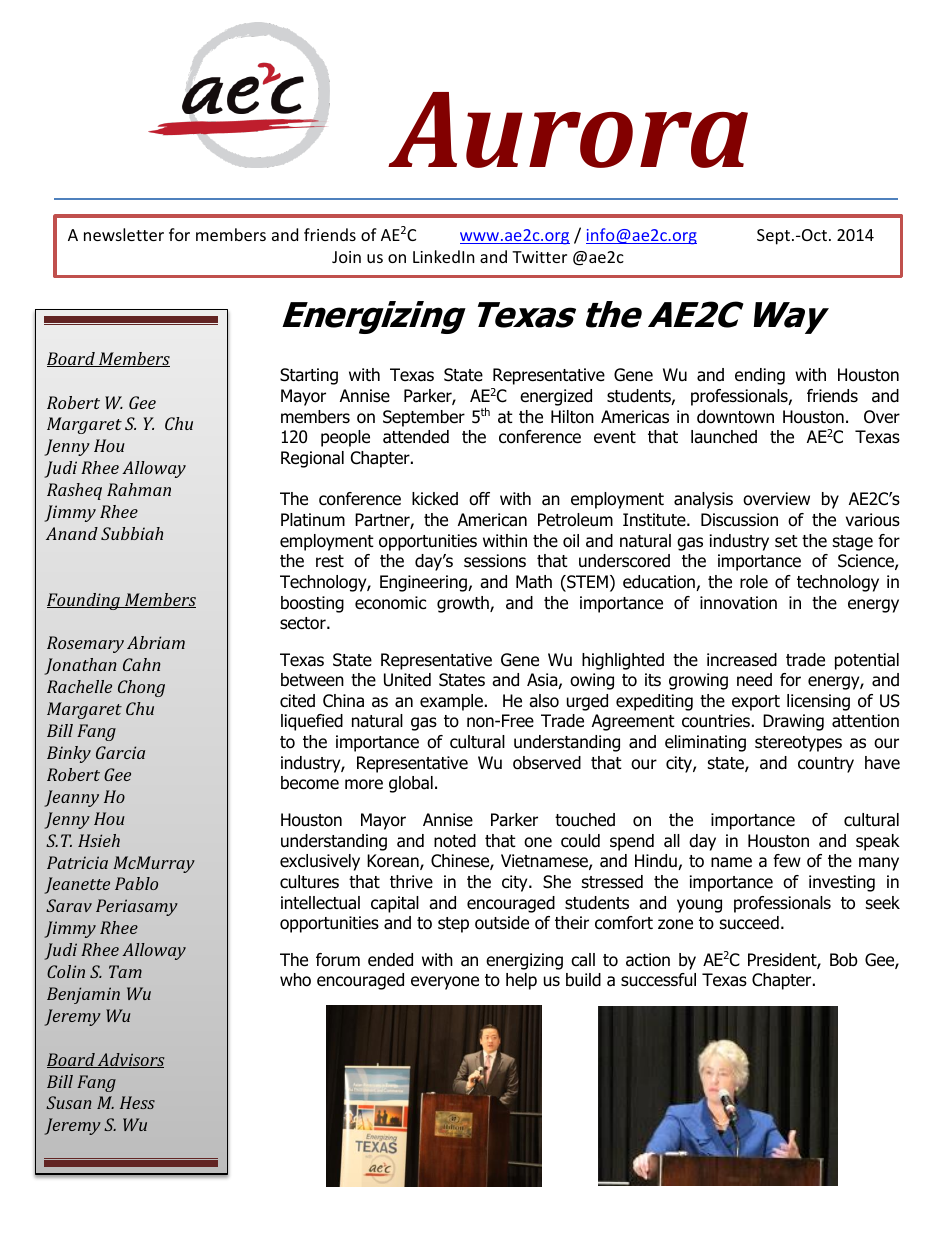 The width and height of the screenshot is (952, 1233). I want to click on energized, so click(556, 397).
